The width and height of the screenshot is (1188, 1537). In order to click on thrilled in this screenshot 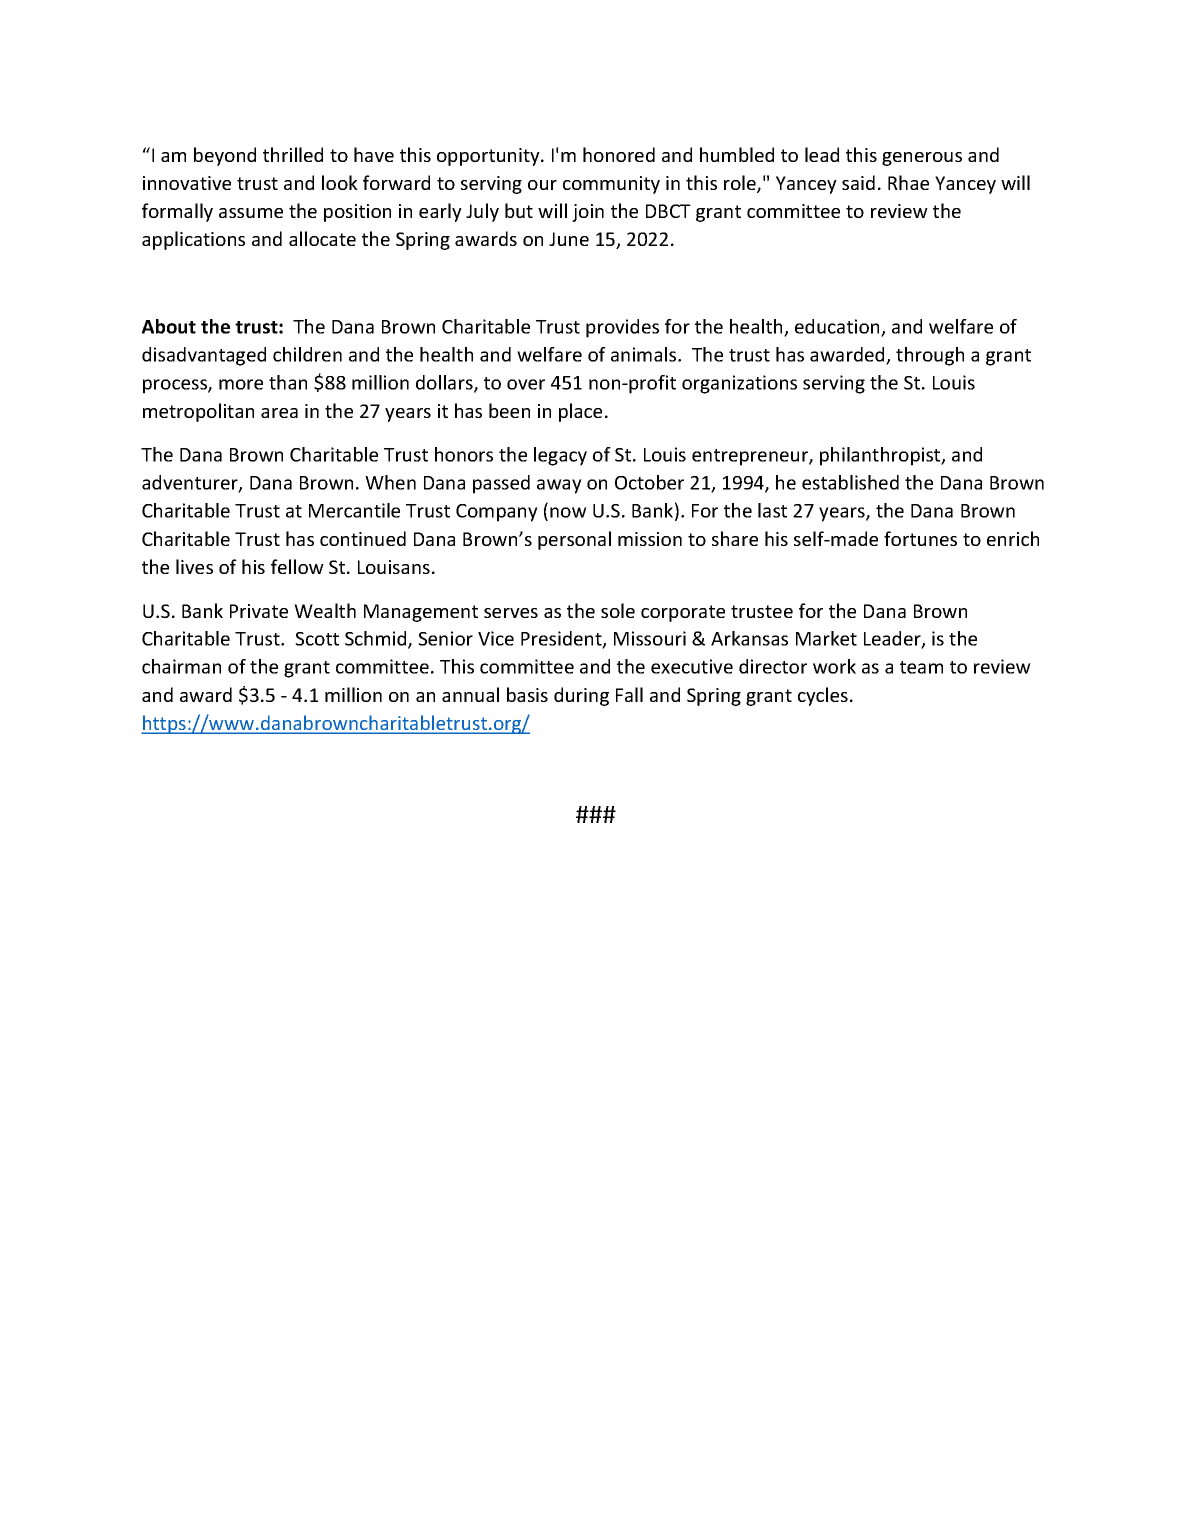, I will do `click(293, 154)`.
